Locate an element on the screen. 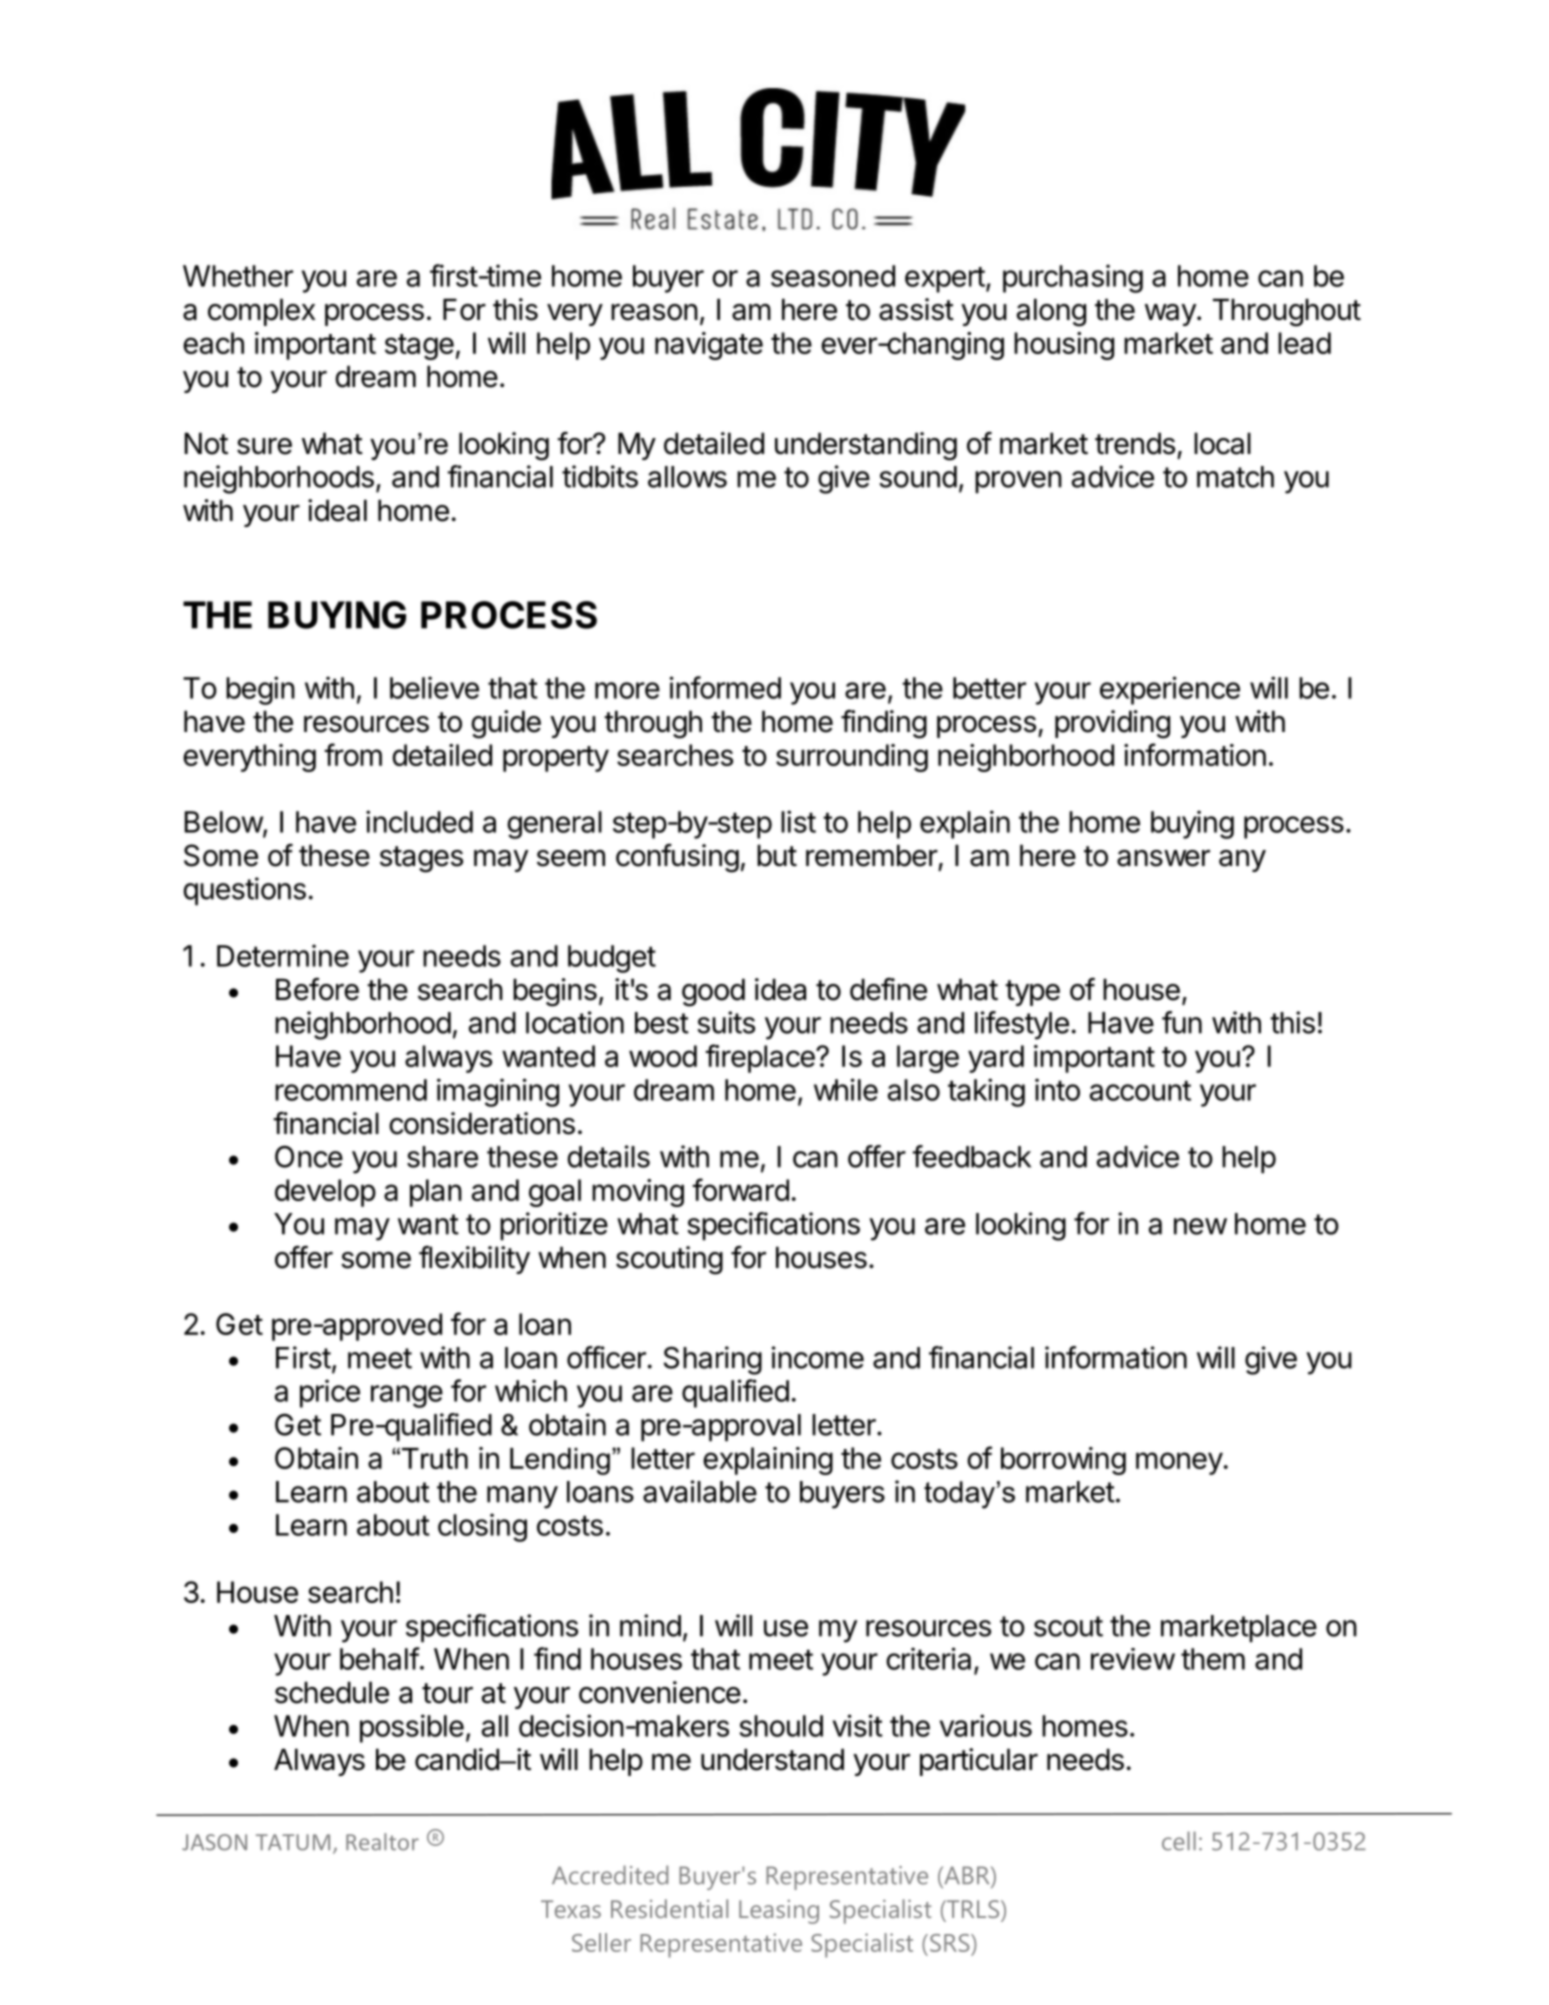  Realtor is located at coordinates (382, 1842).
